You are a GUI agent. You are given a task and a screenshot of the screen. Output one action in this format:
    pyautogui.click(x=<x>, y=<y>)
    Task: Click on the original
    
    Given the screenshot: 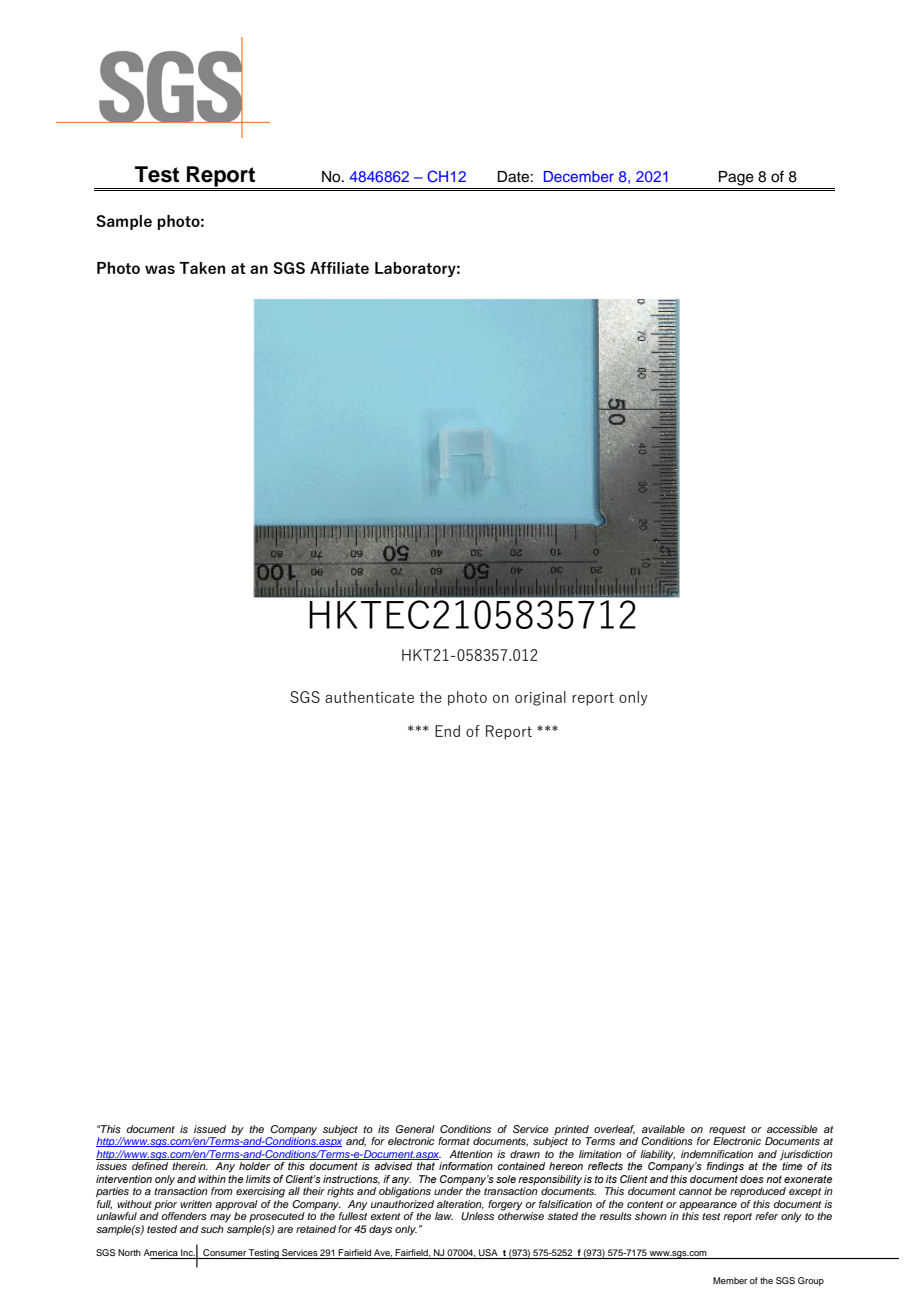 What is the action you would take?
    pyautogui.click(x=540, y=698)
